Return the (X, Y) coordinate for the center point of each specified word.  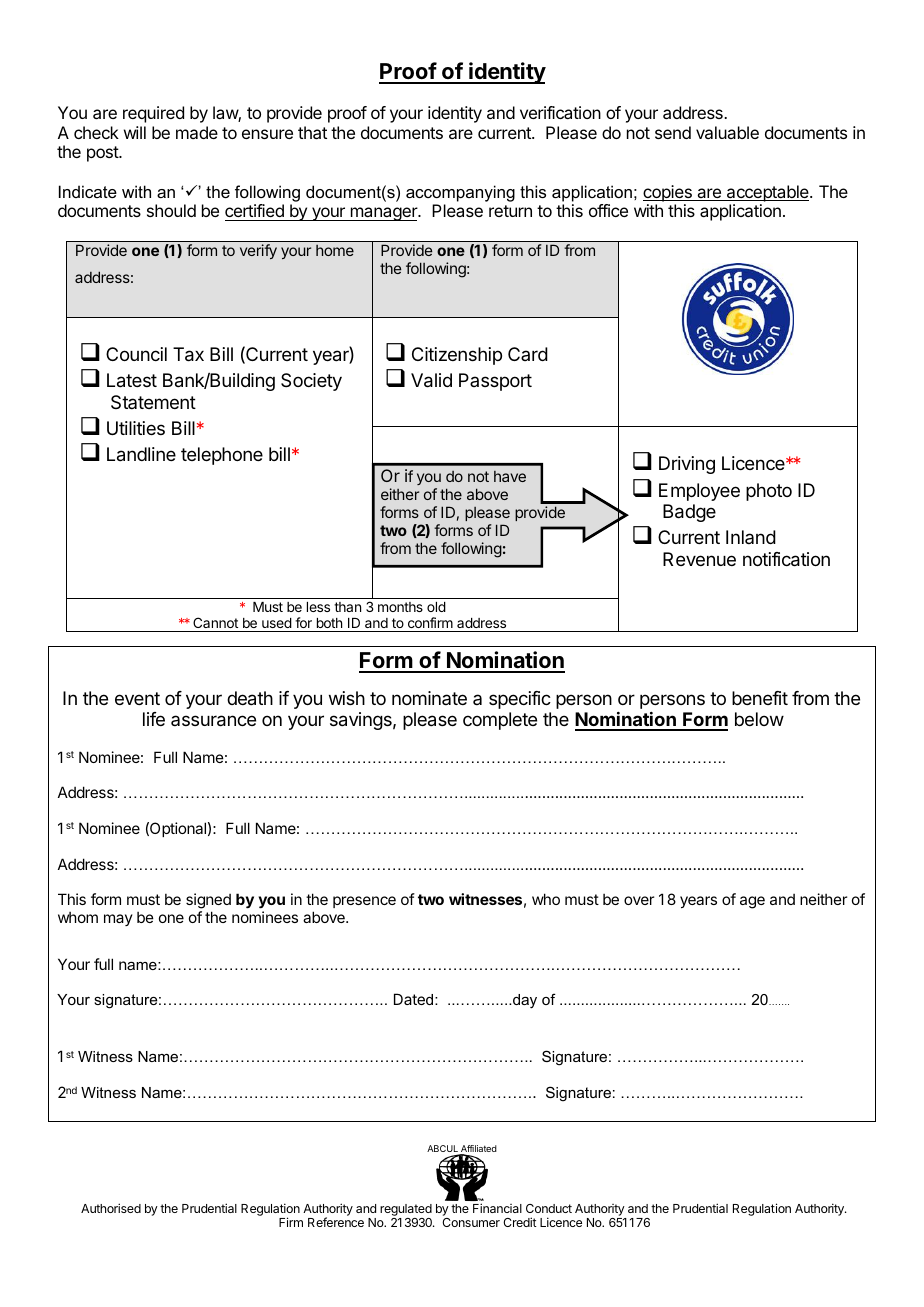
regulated (406, 1211)
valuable (727, 132)
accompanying (460, 193)
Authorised (111, 1208)
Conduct (549, 1208)
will (135, 132)
